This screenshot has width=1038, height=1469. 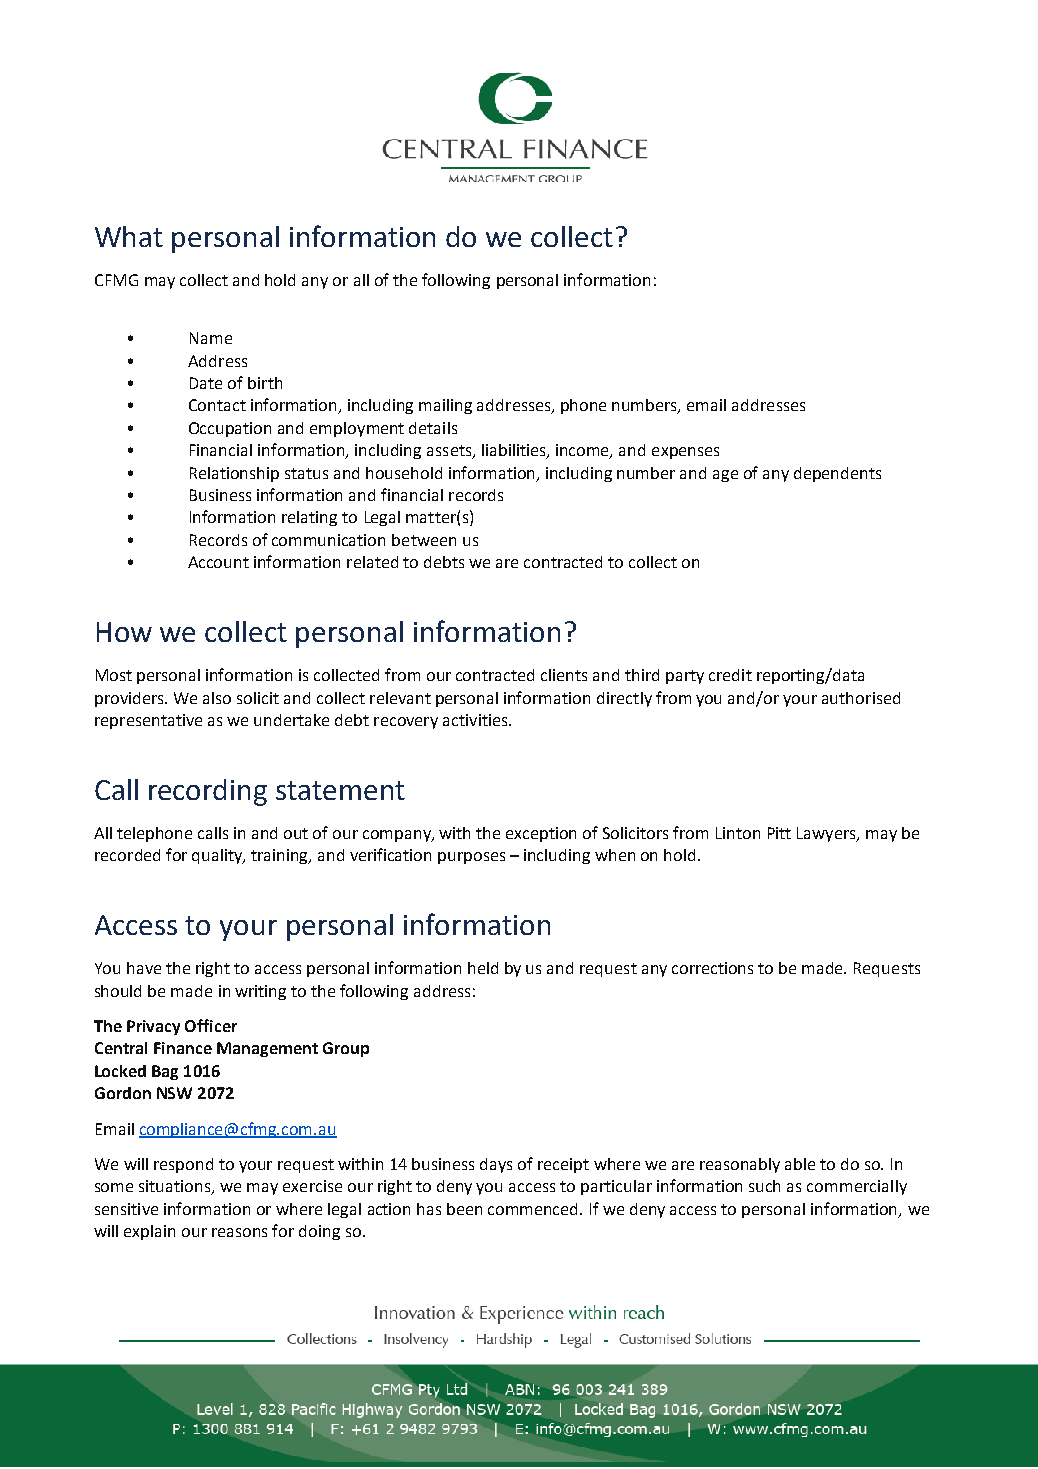 I want to click on have, so click(x=144, y=968).
